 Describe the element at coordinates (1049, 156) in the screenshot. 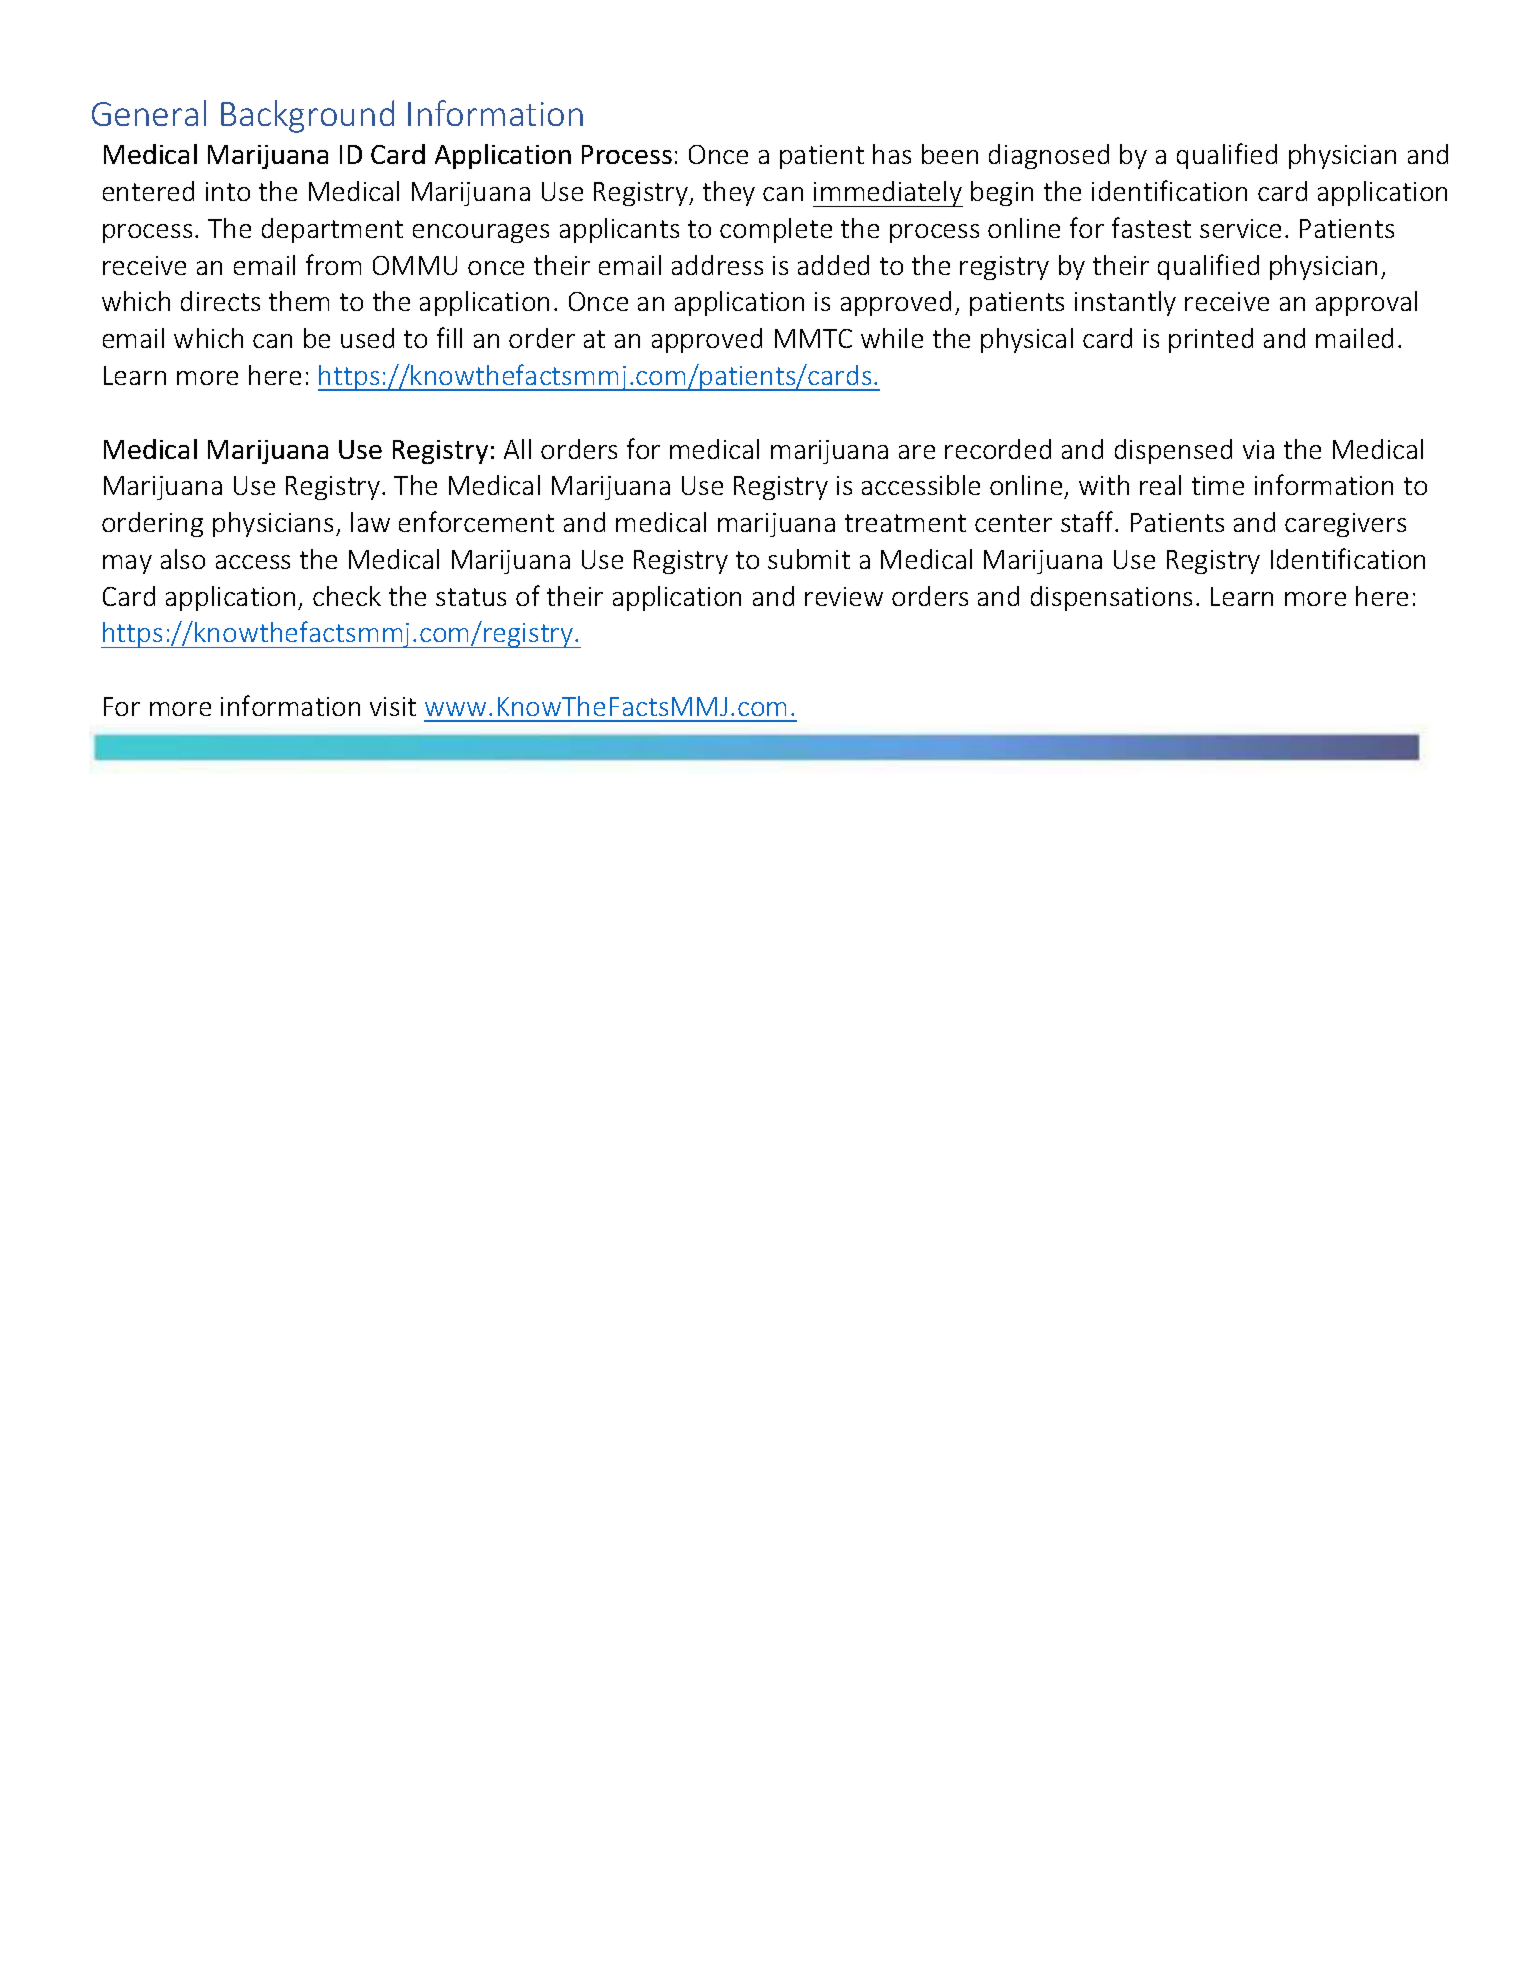

I see `diagnosed` at that location.
